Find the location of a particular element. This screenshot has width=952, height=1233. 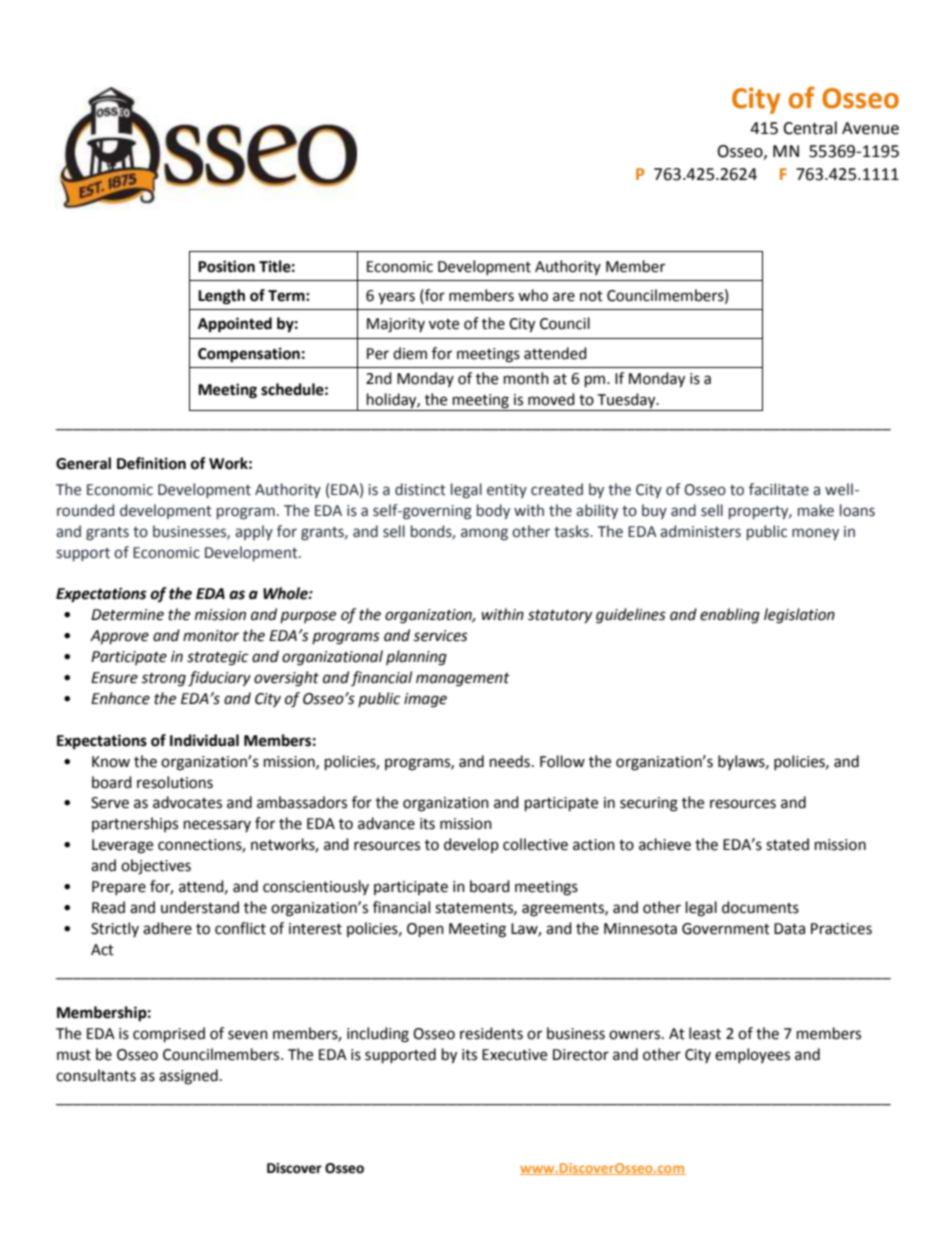

years is located at coordinates (396, 298).
